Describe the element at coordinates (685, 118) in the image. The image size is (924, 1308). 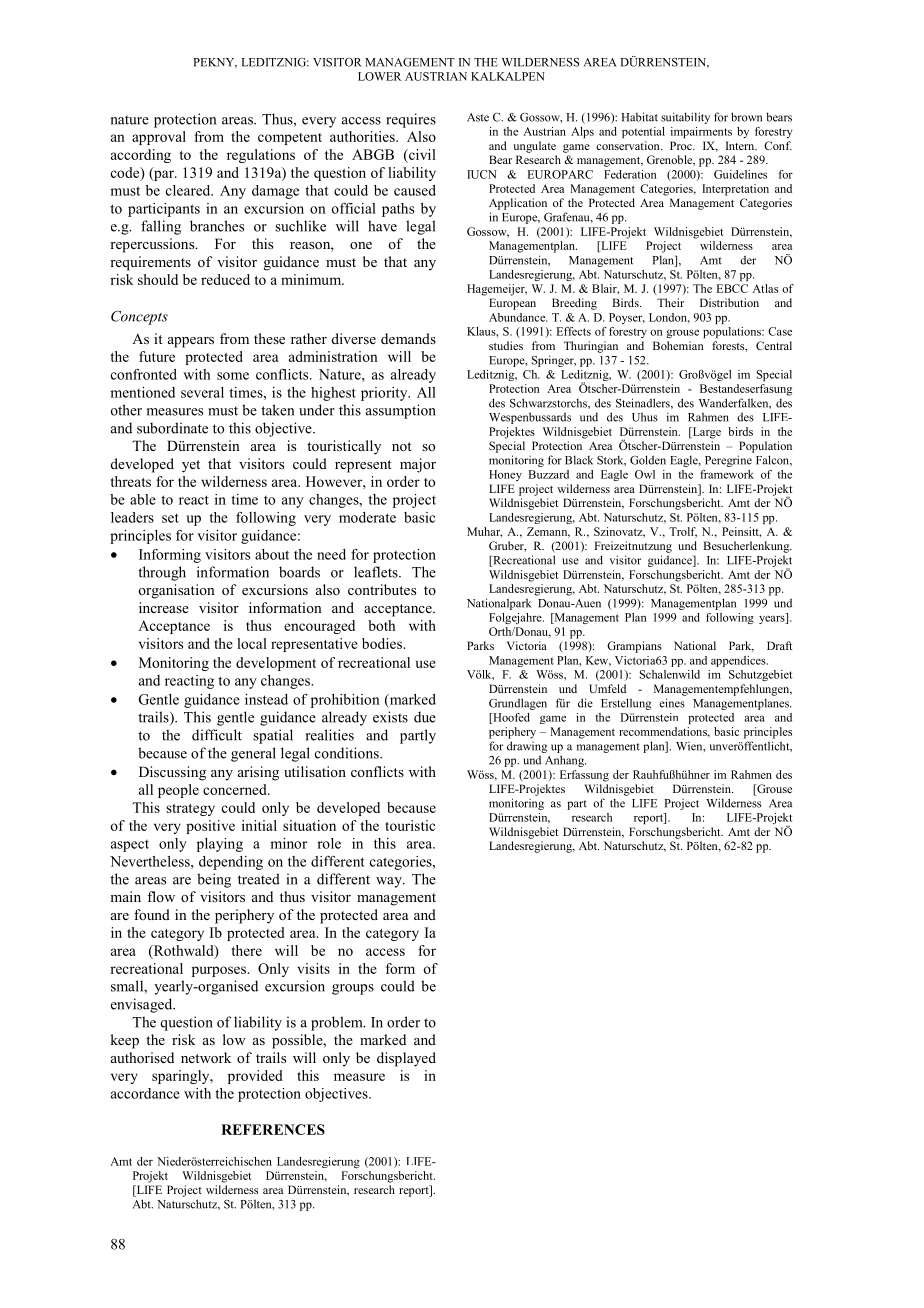
I see `suitability` at that location.
